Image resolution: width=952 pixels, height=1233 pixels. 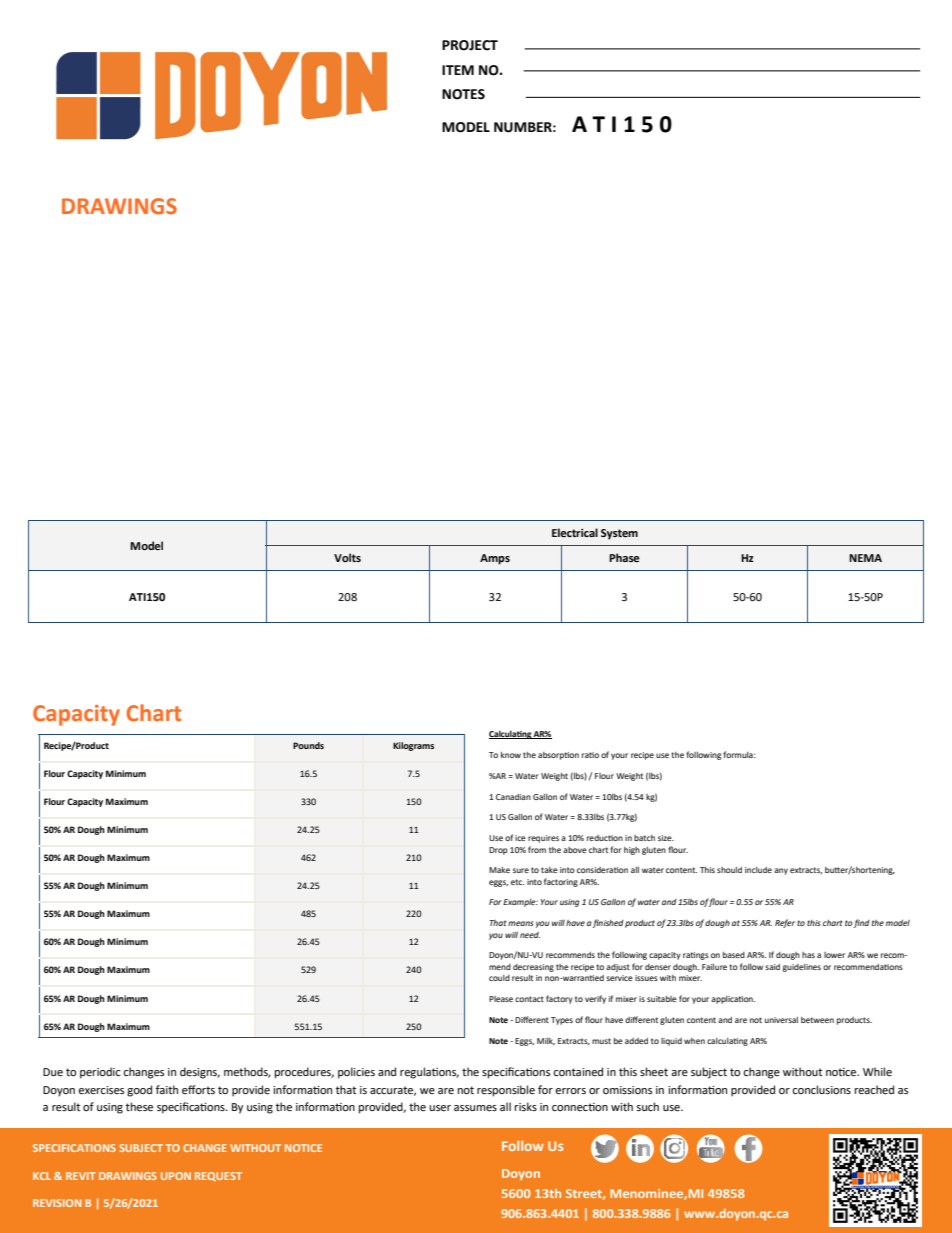 I want to click on any, so click(x=781, y=871).
